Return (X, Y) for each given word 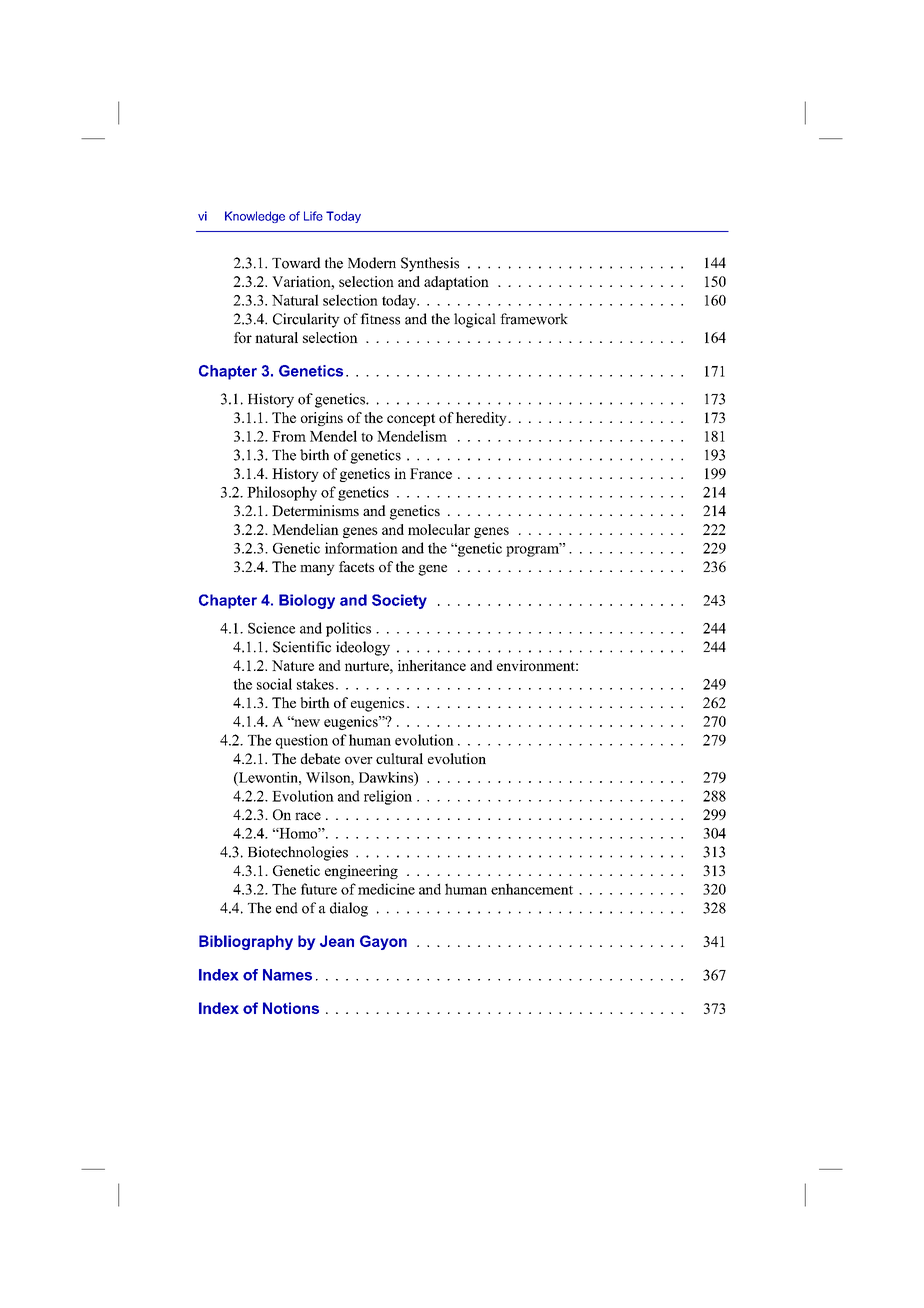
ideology (363, 648)
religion (388, 797)
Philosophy (282, 493)
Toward (296, 263)
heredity (482, 419)
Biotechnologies (298, 853)
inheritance (432, 665)
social (274, 684)
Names (287, 975)
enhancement (532, 889)
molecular (439, 529)
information (361, 548)
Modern (372, 263)
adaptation (456, 283)
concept (411, 419)
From (289, 436)
